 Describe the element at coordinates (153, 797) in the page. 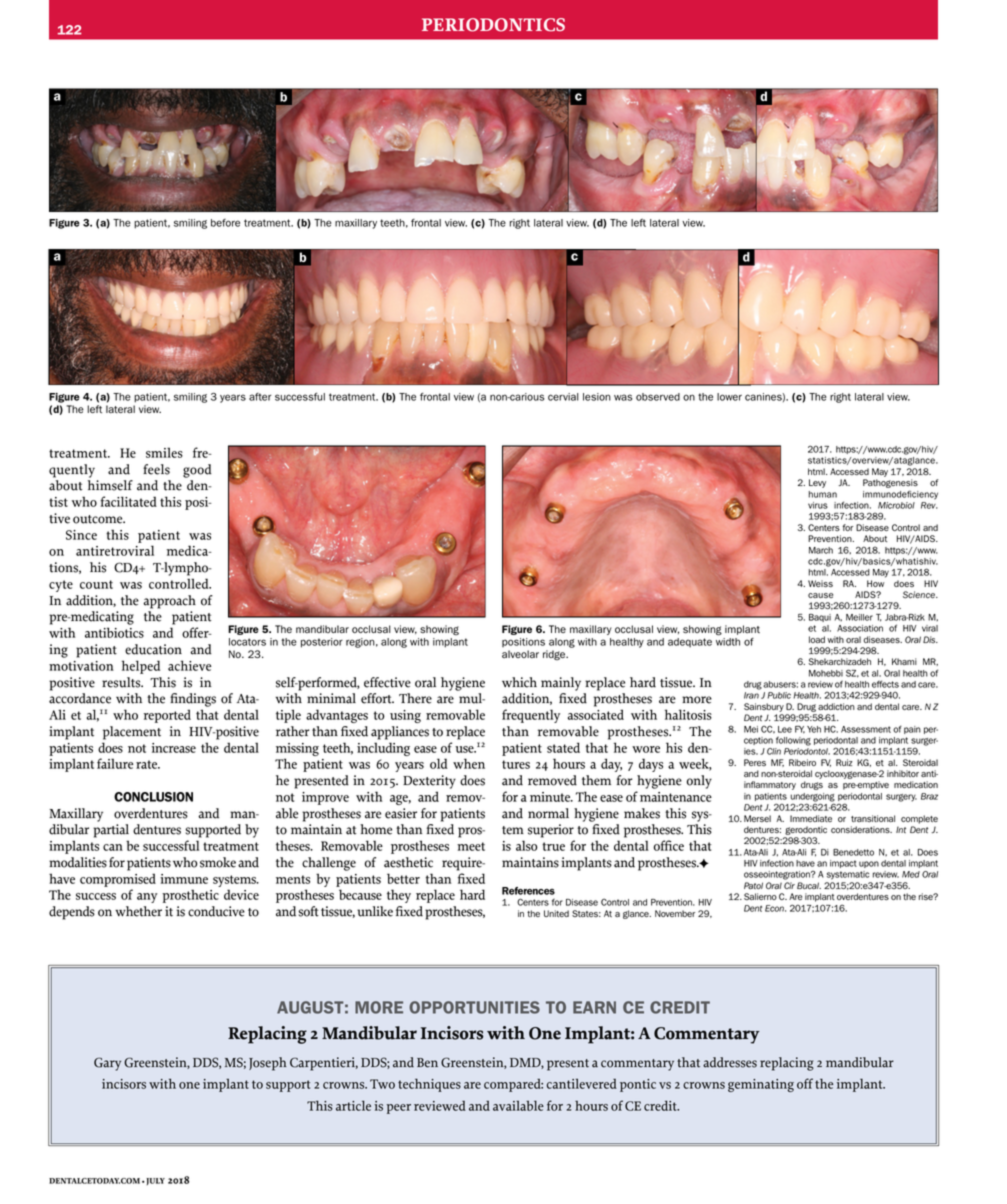

I see `CONCLUSION` at that location.
